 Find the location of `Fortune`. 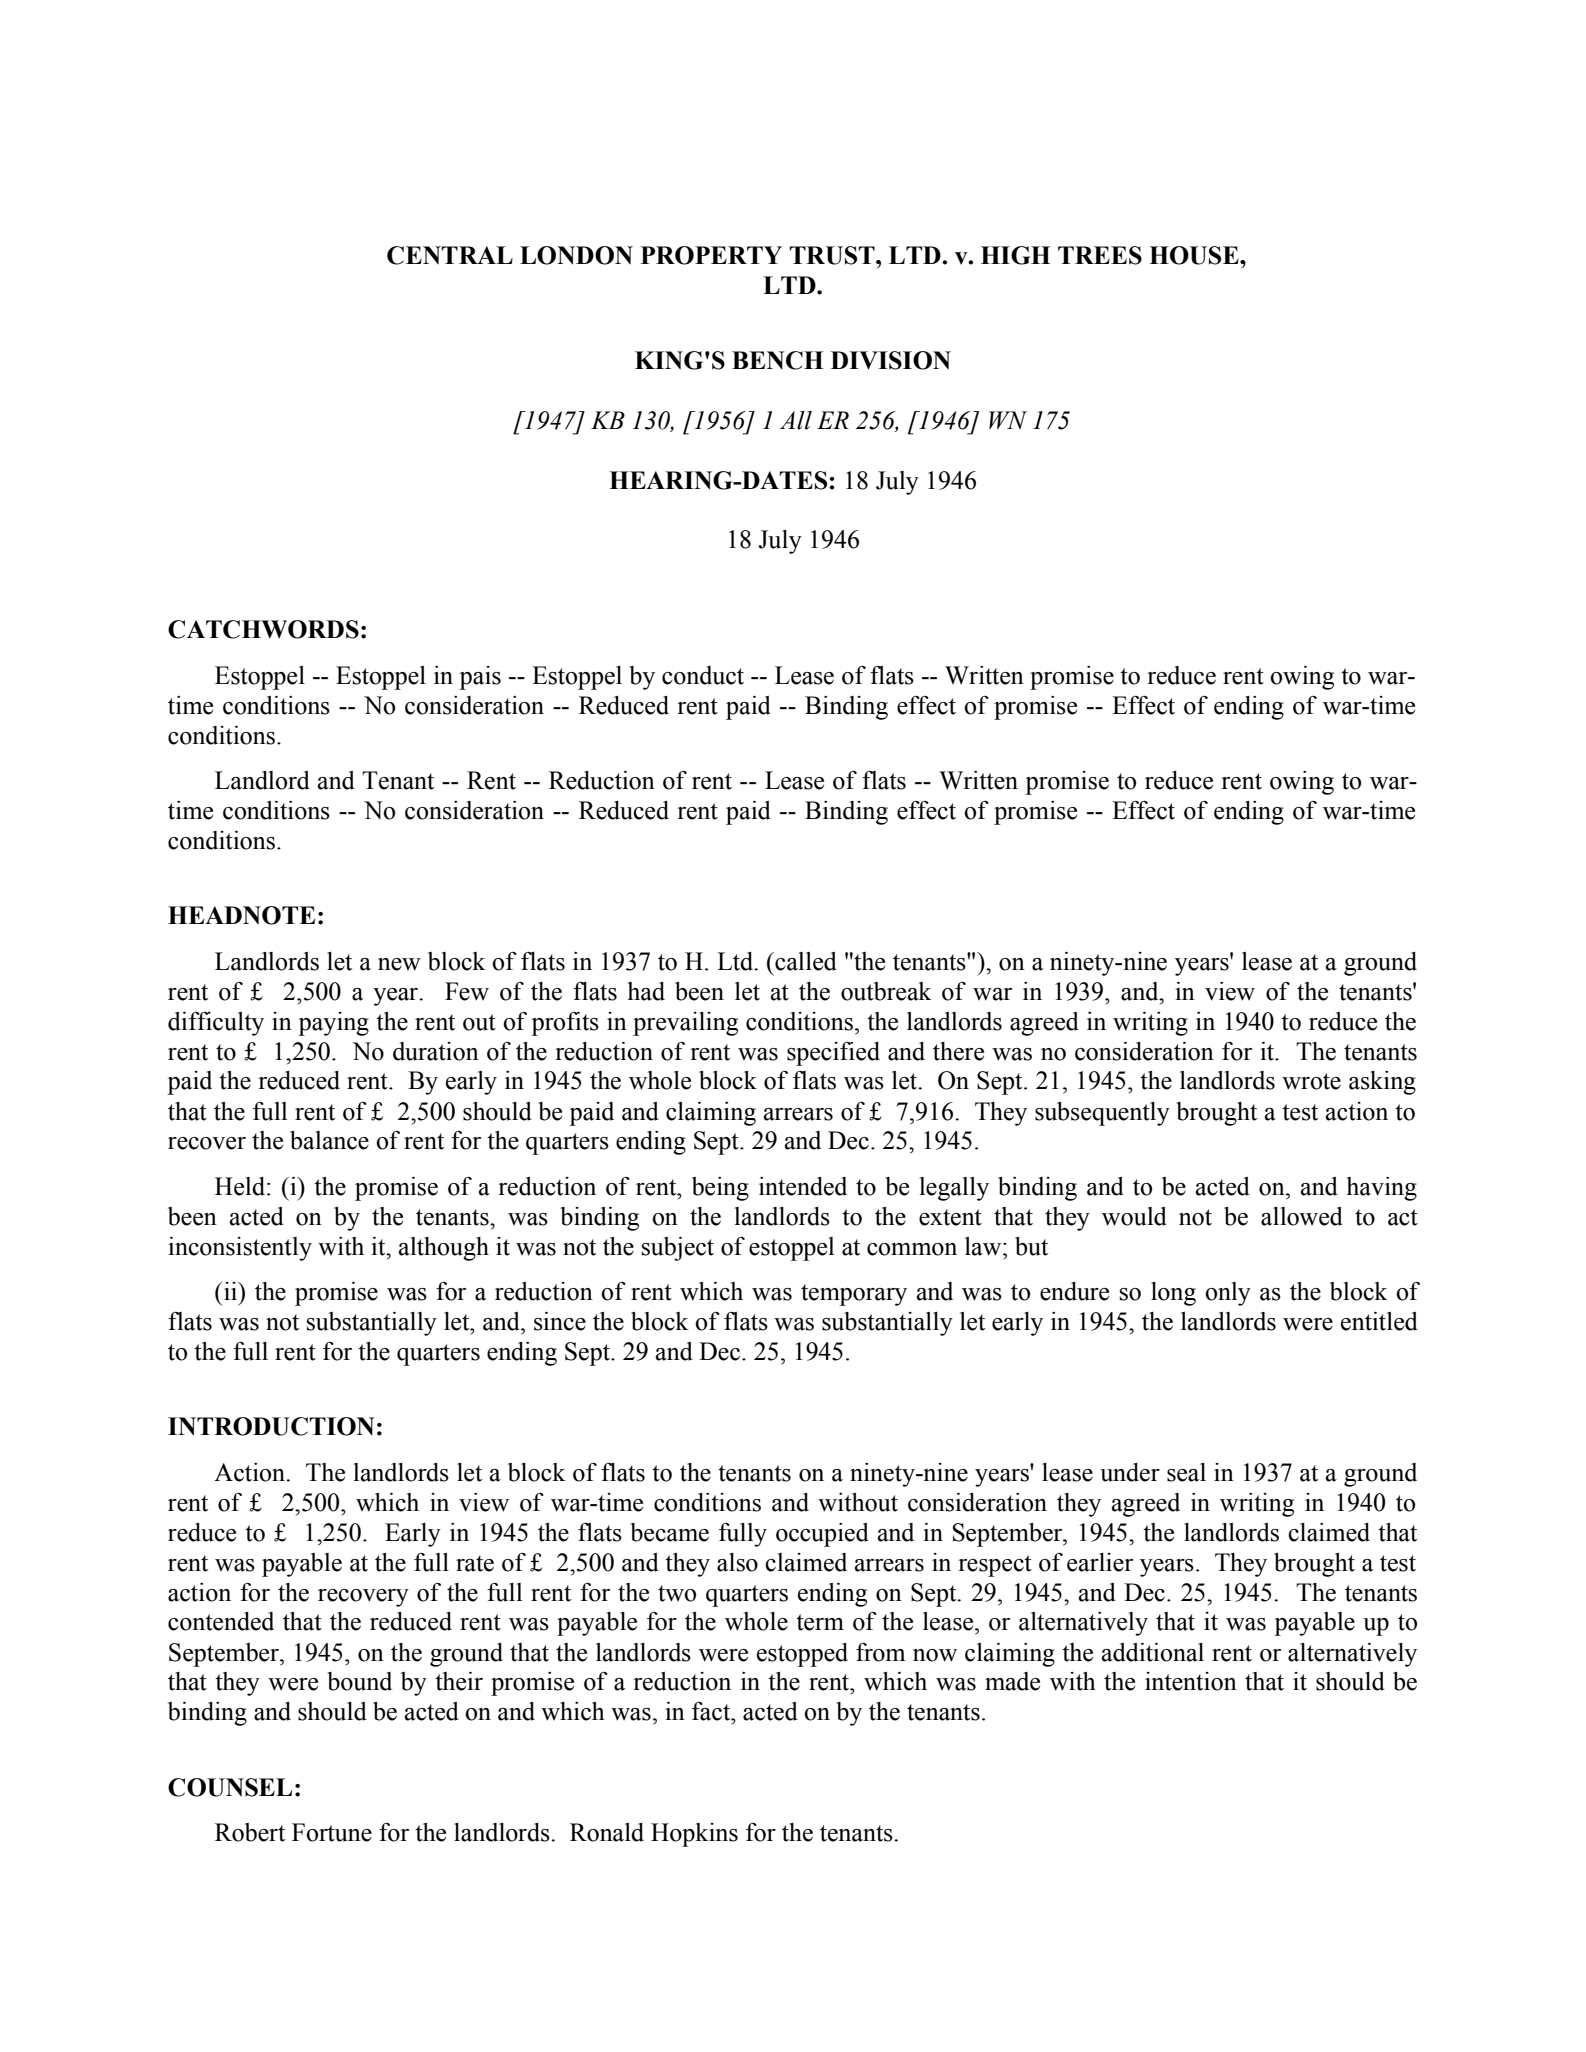

Fortune is located at coordinates (332, 1832).
